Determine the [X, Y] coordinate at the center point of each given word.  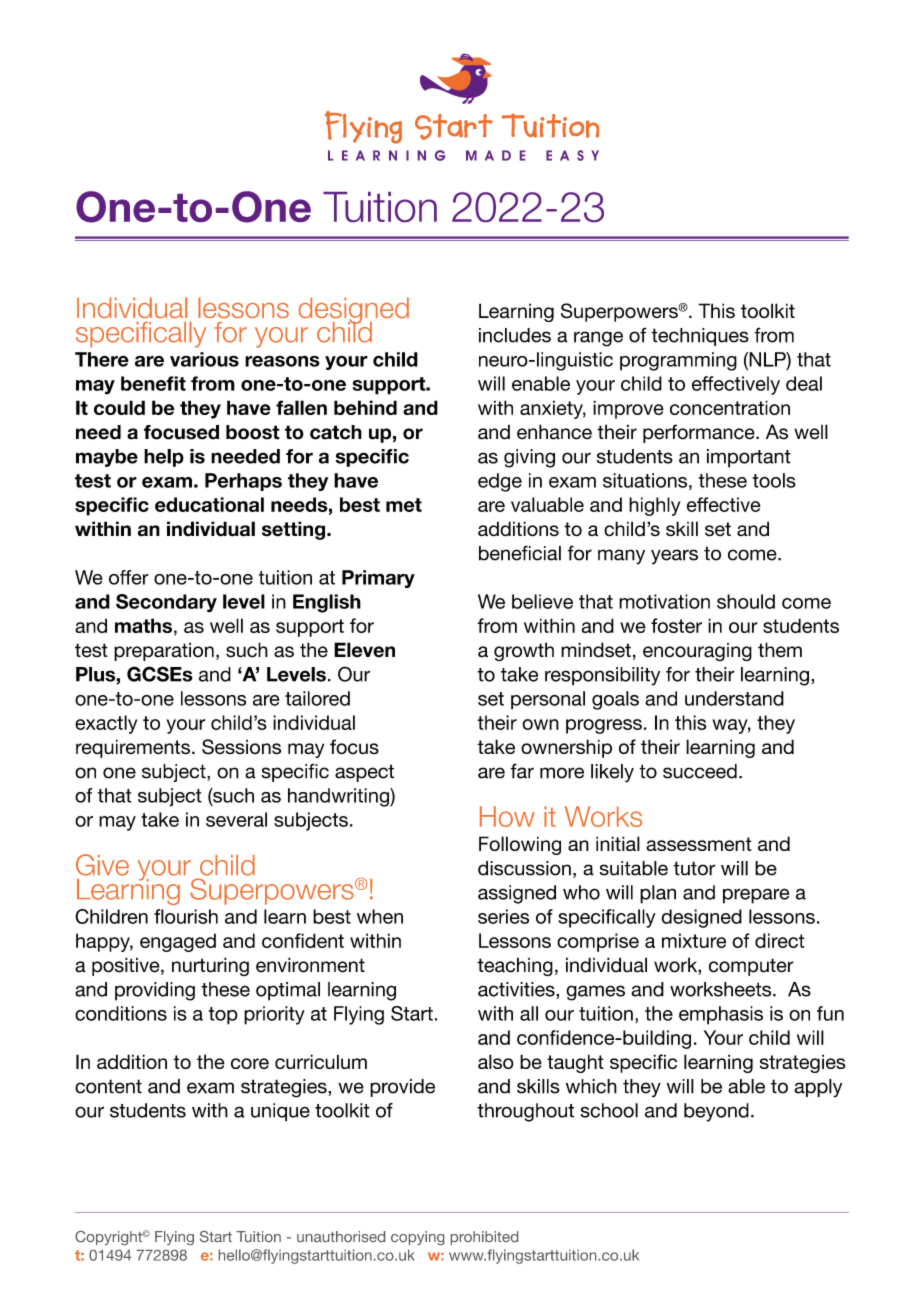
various [204, 359]
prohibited [484, 1238]
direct [780, 940]
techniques [700, 337]
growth [524, 651]
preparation [164, 651]
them [780, 650]
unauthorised [341, 1236]
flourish [186, 916]
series [503, 916]
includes [515, 335]
